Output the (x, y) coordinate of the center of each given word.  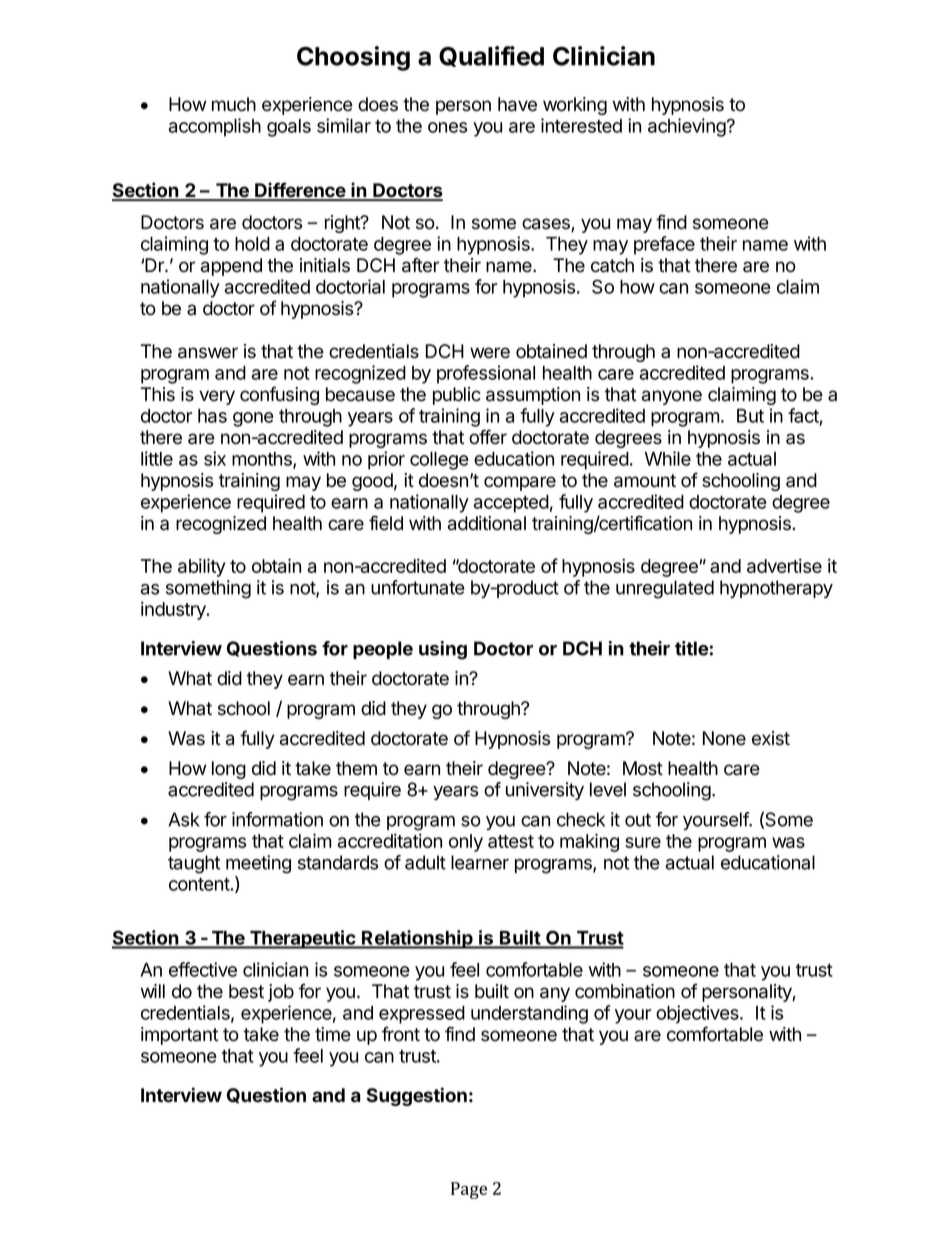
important (179, 1036)
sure (643, 842)
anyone (672, 397)
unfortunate (418, 587)
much (234, 104)
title (691, 648)
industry (174, 610)
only (466, 843)
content (199, 884)
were (490, 353)
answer (208, 353)
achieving (687, 127)
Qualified (491, 56)
